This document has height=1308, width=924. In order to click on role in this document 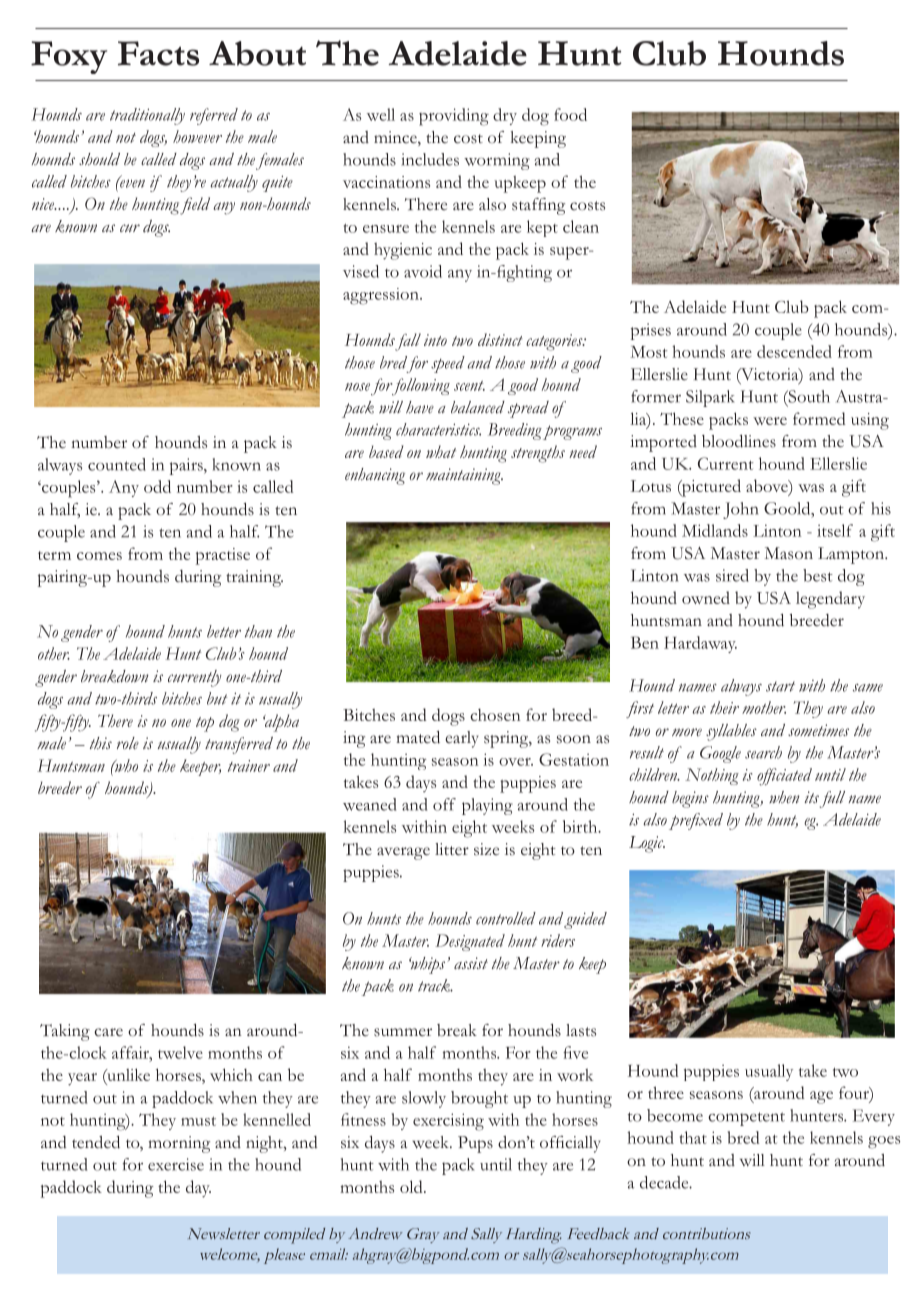, I will do `click(128, 743)`.
